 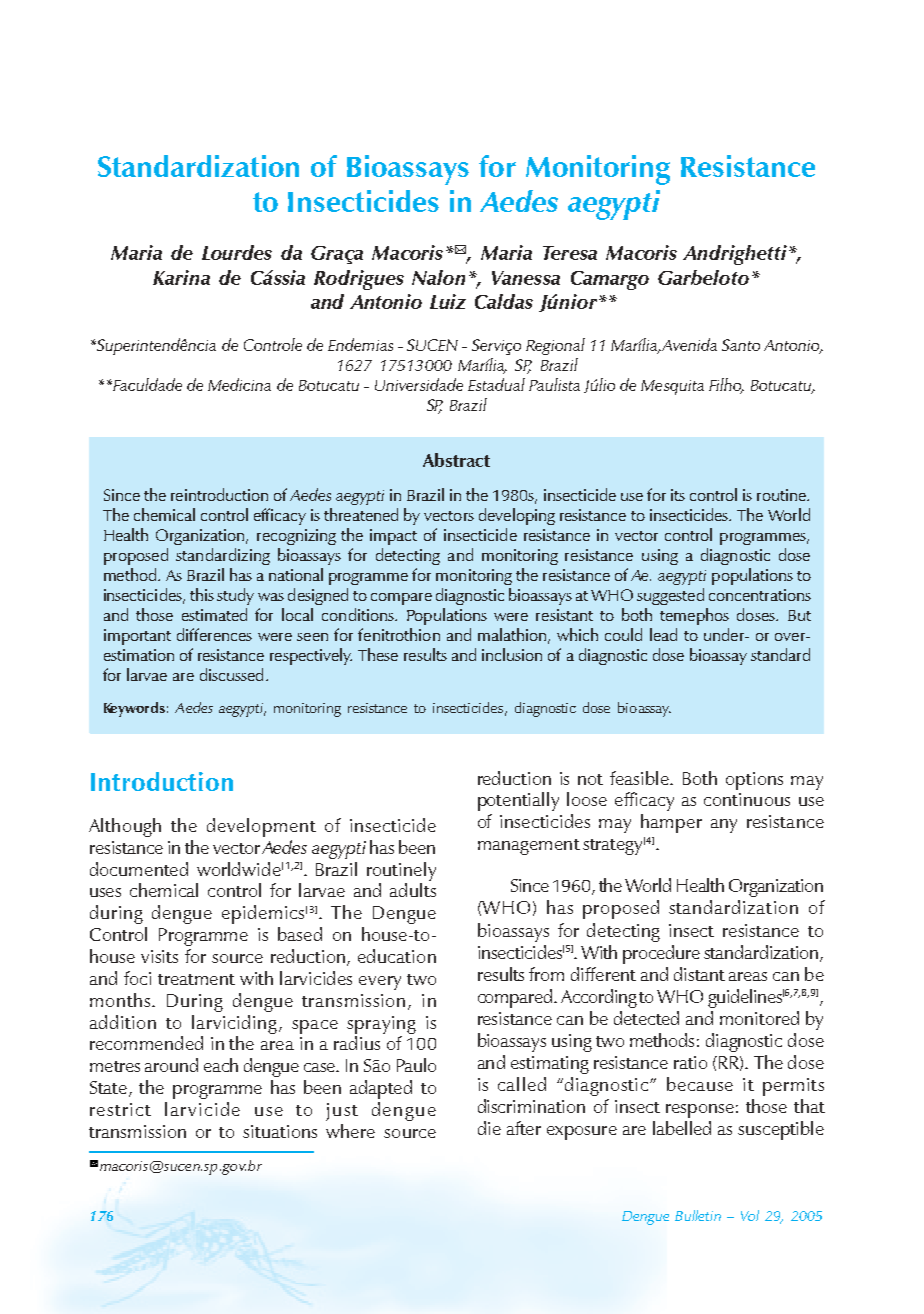 What do you see at coordinates (518, 801) in the screenshot?
I see `potentially` at bounding box center [518, 801].
